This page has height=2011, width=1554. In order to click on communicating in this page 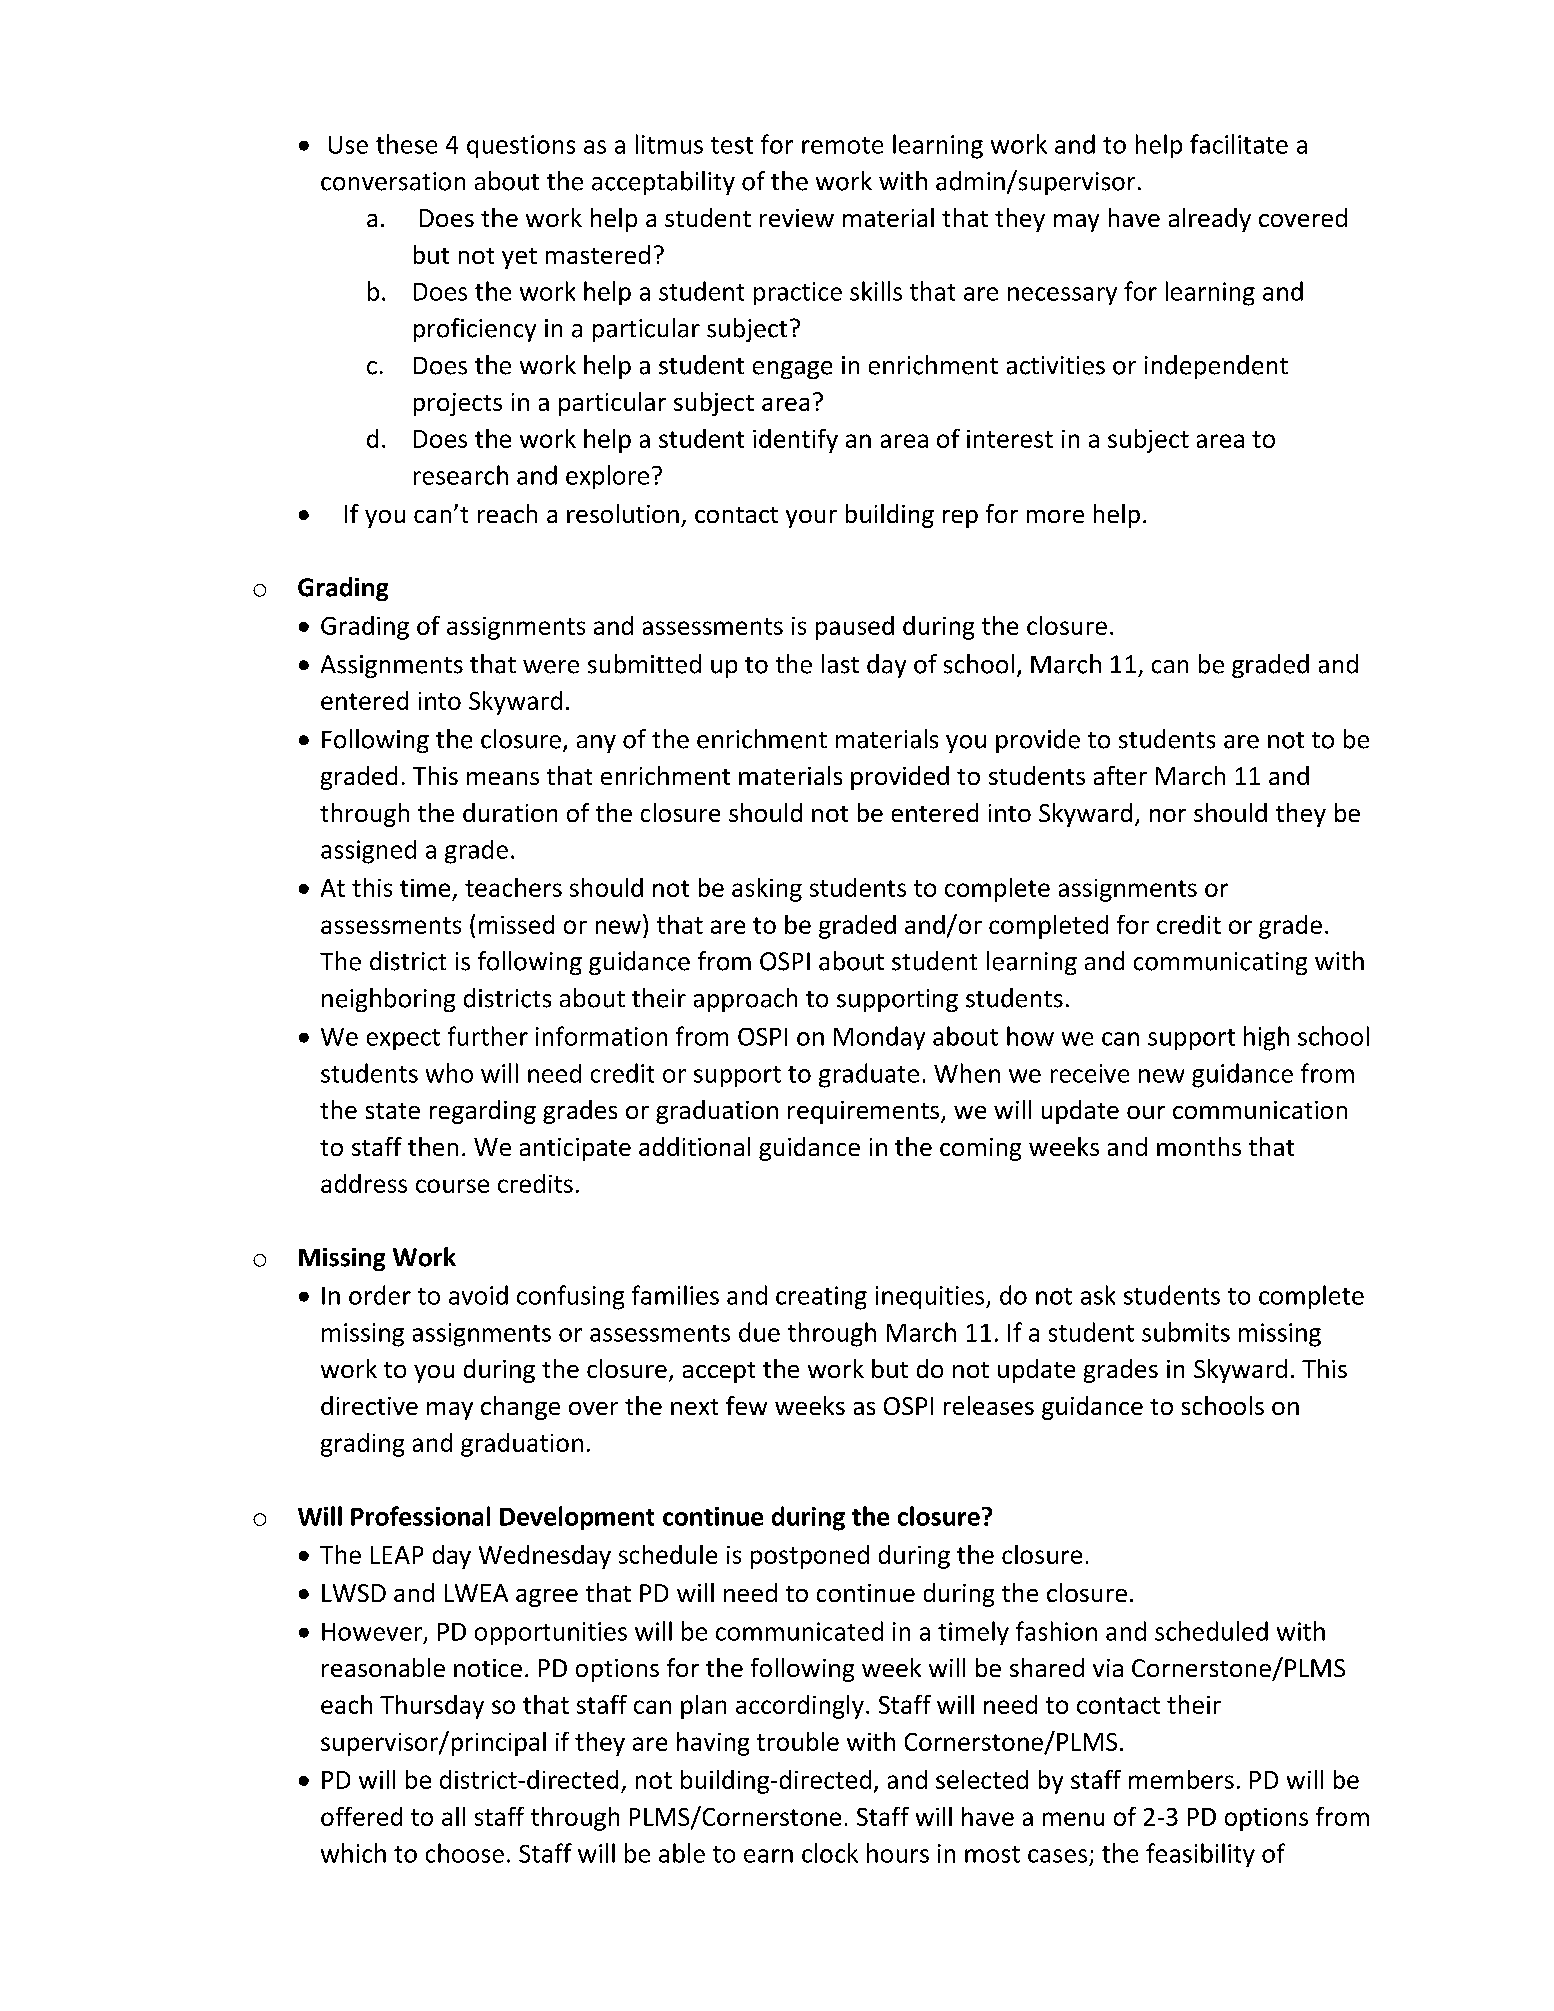, I will do `click(1220, 963)`.
